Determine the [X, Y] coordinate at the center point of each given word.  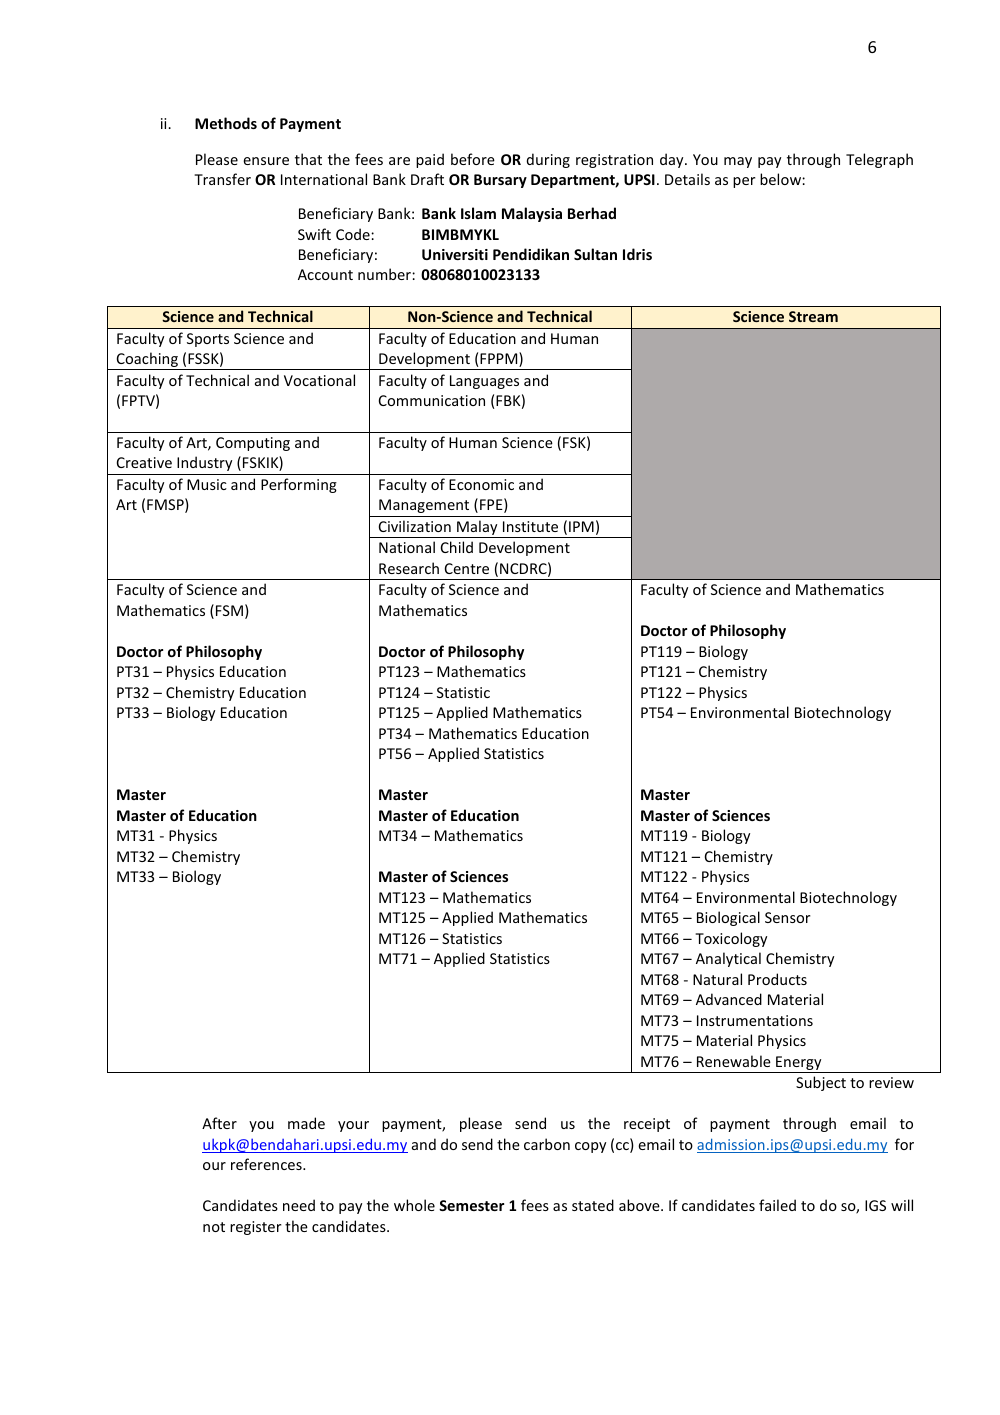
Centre [467, 568]
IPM [581, 526]
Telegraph [879, 160]
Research [409, 568]
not [214, 1227]
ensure [266, 161]
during [548, 160]
